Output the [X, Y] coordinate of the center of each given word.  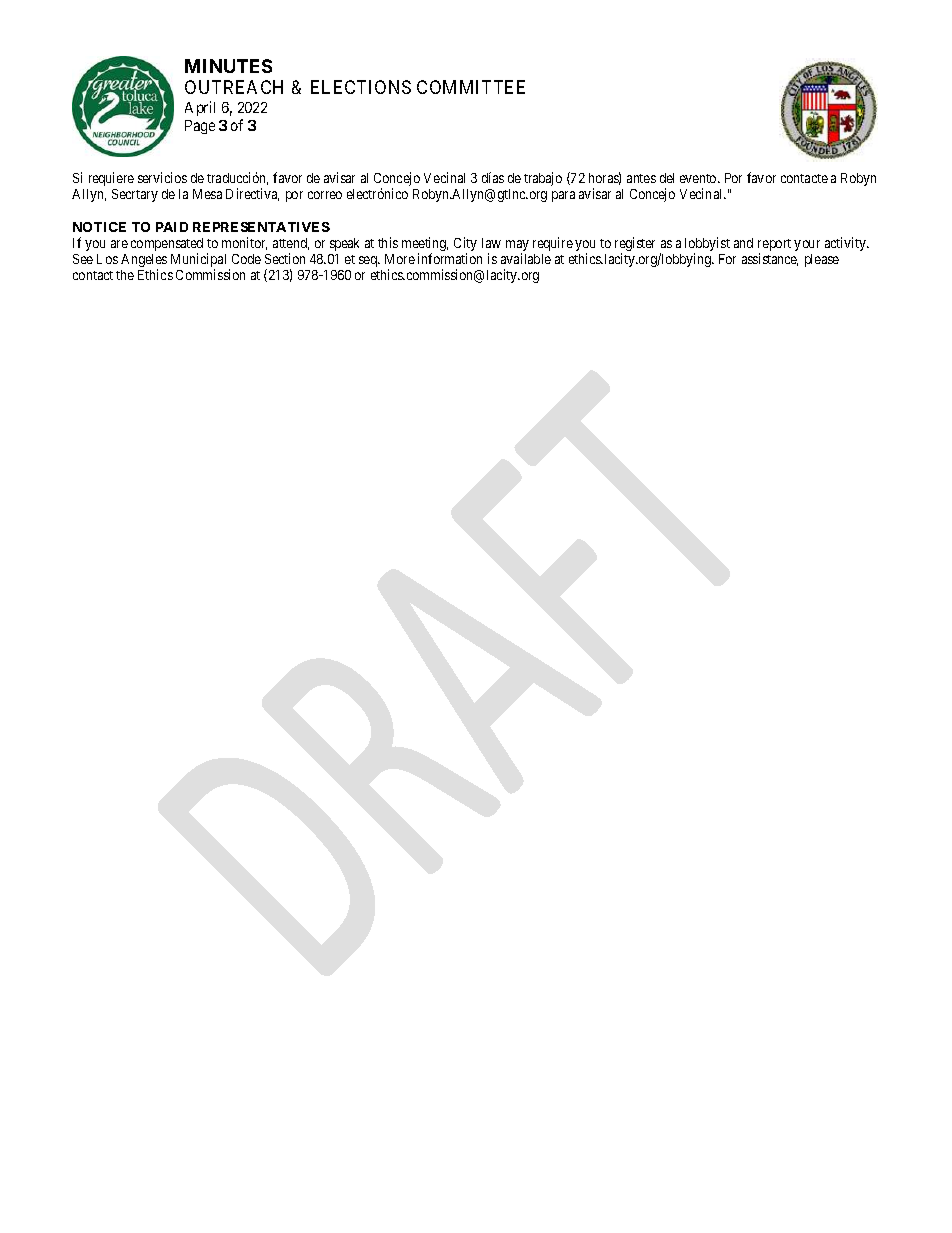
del [667, 178]
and [743, 243]
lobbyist [707, 245]
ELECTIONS [361, 87]
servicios [162, 177]
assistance [770, 259]
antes [641, 178]
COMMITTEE [471, 87]
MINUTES [228, 66]
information [450, 258]
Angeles [144, 262]
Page [200, 127]
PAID [172, 227]
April [200, 108]
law [491, 243]
